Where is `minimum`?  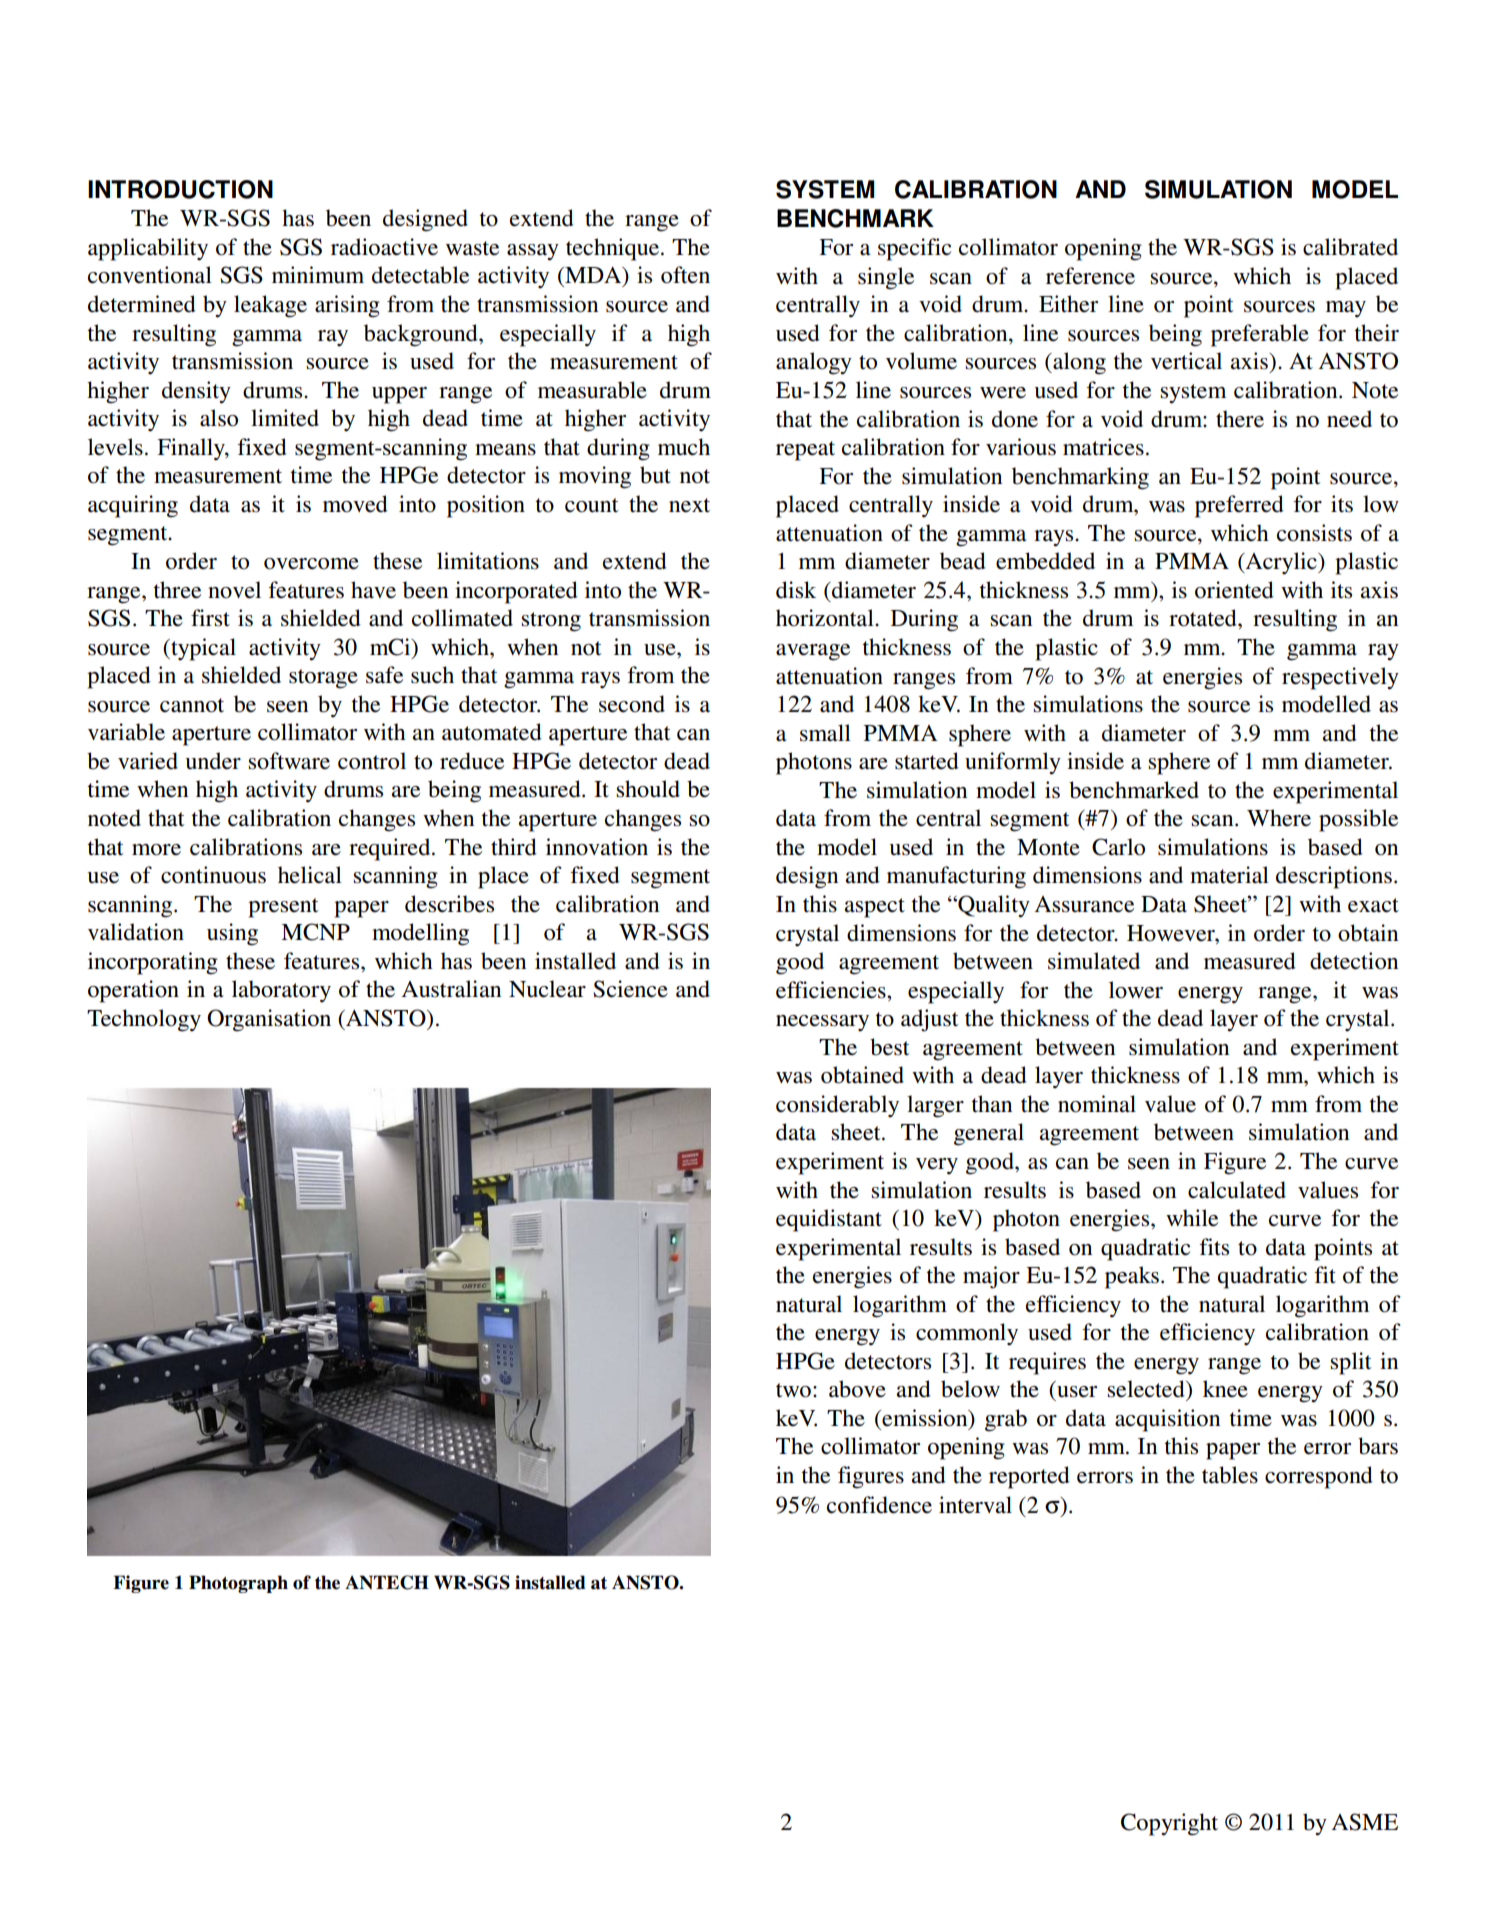
minimum is located at coordinates (318, 274).
